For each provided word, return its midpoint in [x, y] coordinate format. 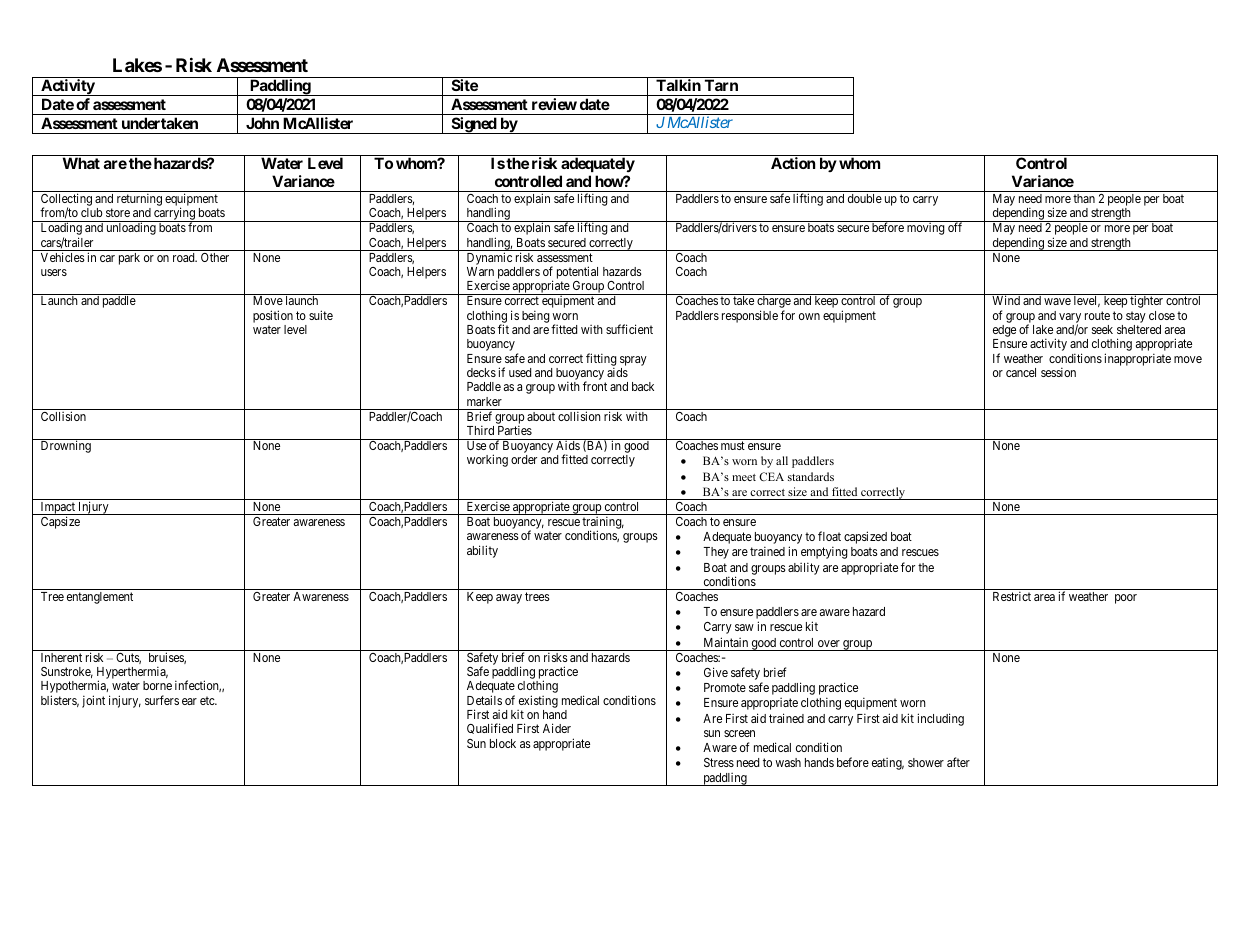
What [81, 163]
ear [189, 701]
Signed [473, 125]
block [503, 743]
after [958, 762]
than [1084, 198]
